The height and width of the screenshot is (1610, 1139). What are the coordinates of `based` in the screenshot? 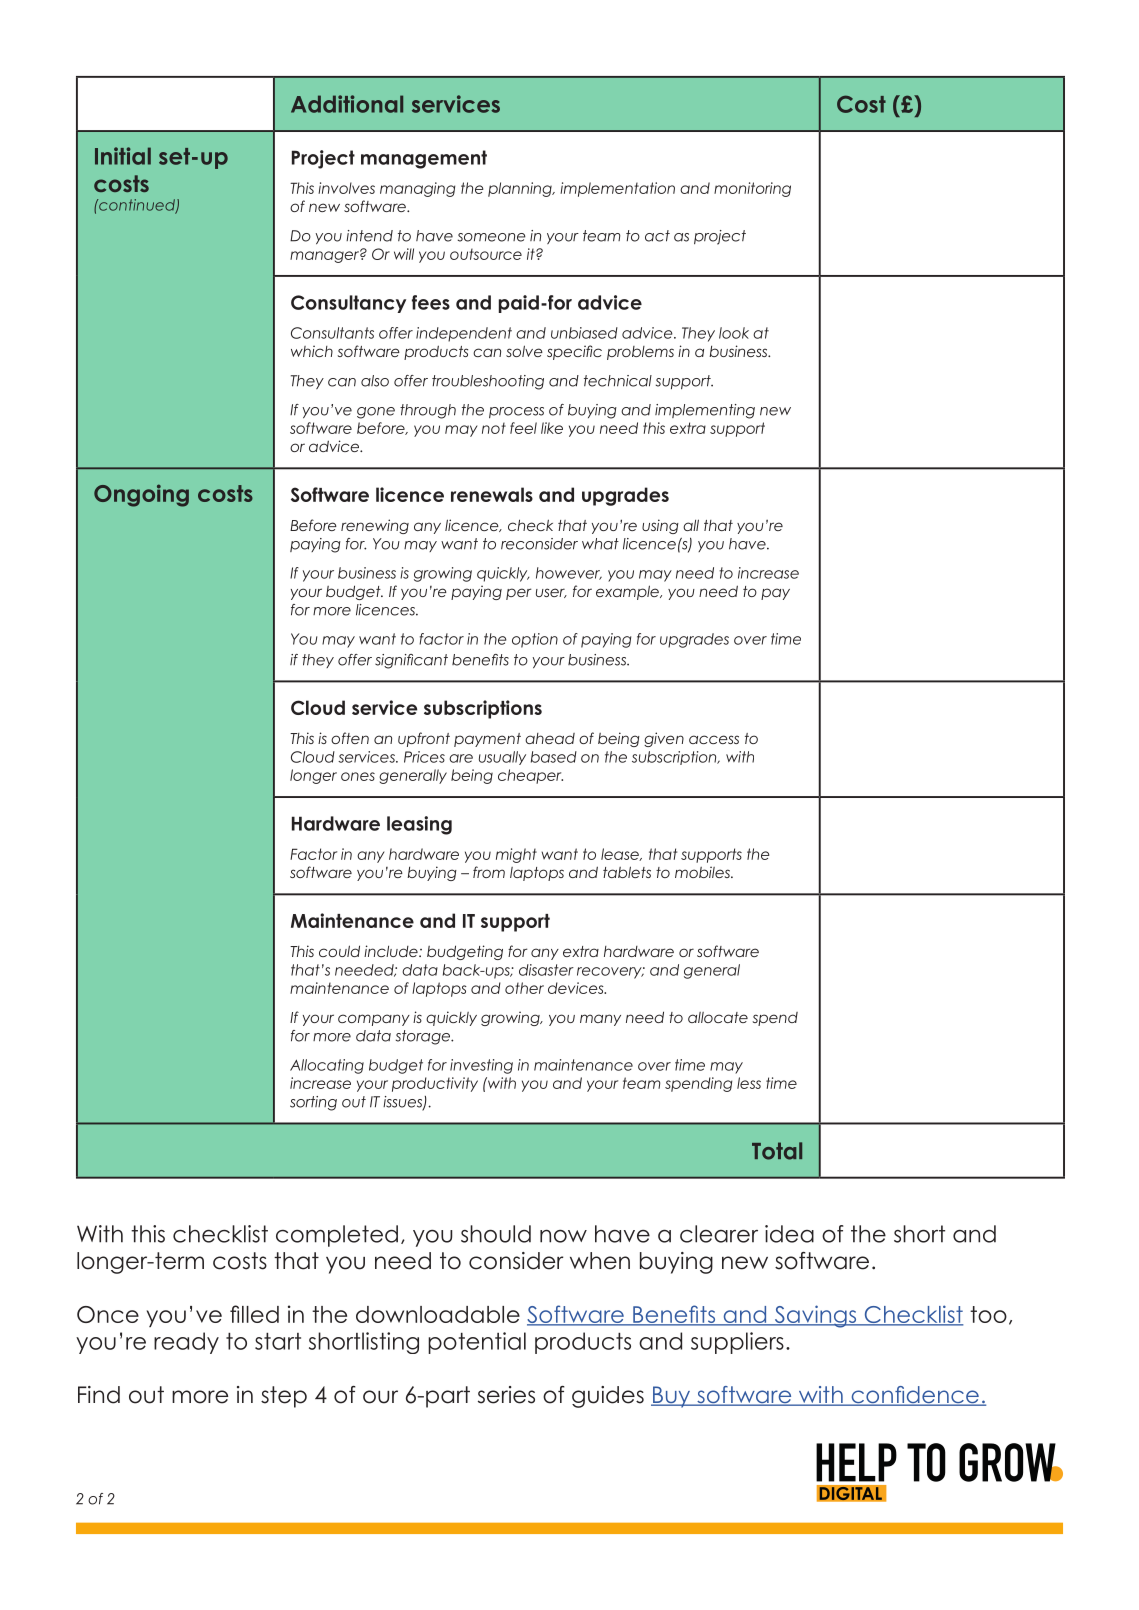 It's located at (554, 757).
